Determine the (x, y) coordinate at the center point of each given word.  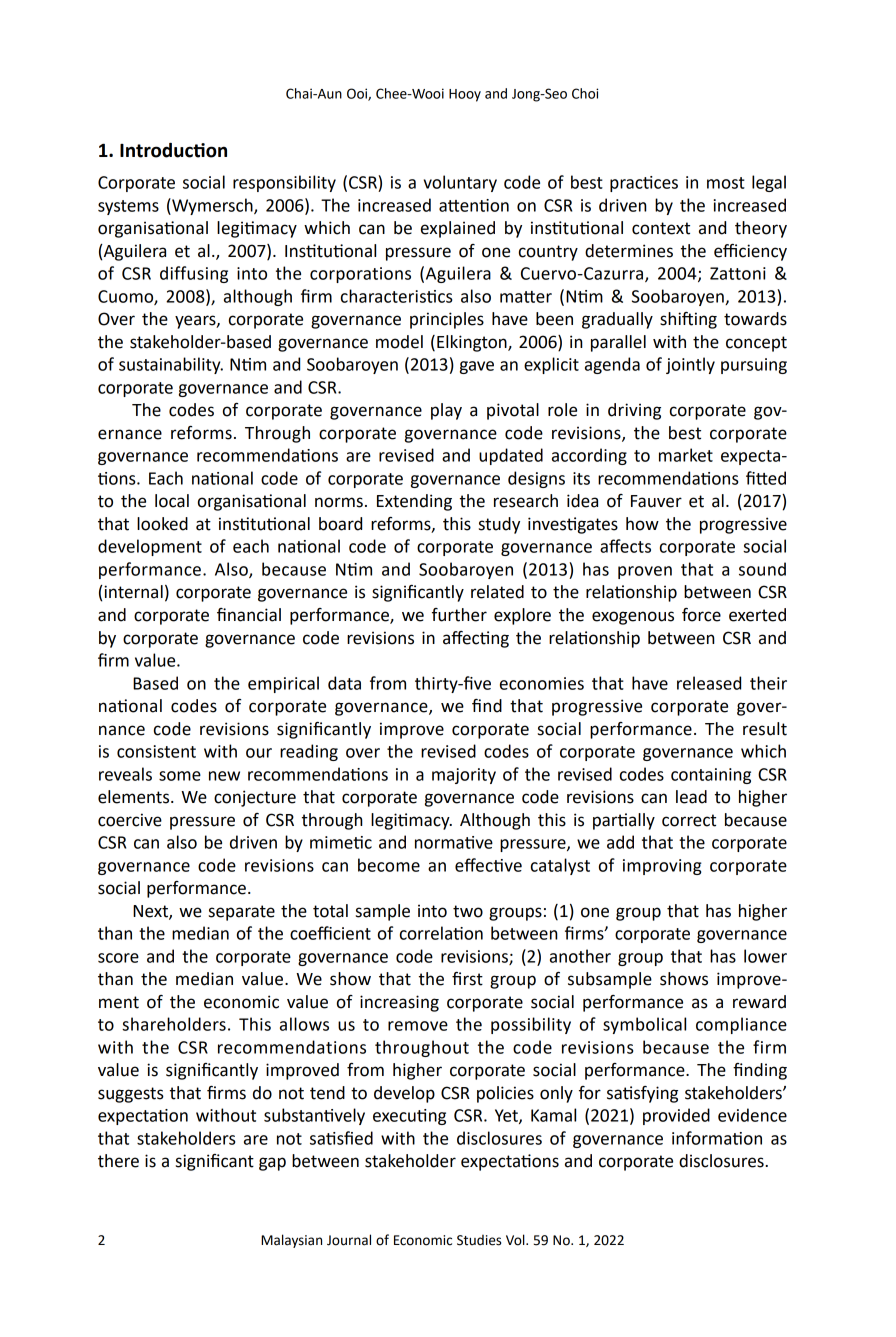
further (459, 615)
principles (447, 320)
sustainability (171, 365)
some (180, 776)
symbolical (644, 1025)
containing (711, 776)
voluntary (460, 183)
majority (464, 776)
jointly (690, 365)
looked (162, 524)
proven (645, 572)
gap (272, 1164)
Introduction (173, 150)
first (467, 979)
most (726, 183)
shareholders (174, 1024)
